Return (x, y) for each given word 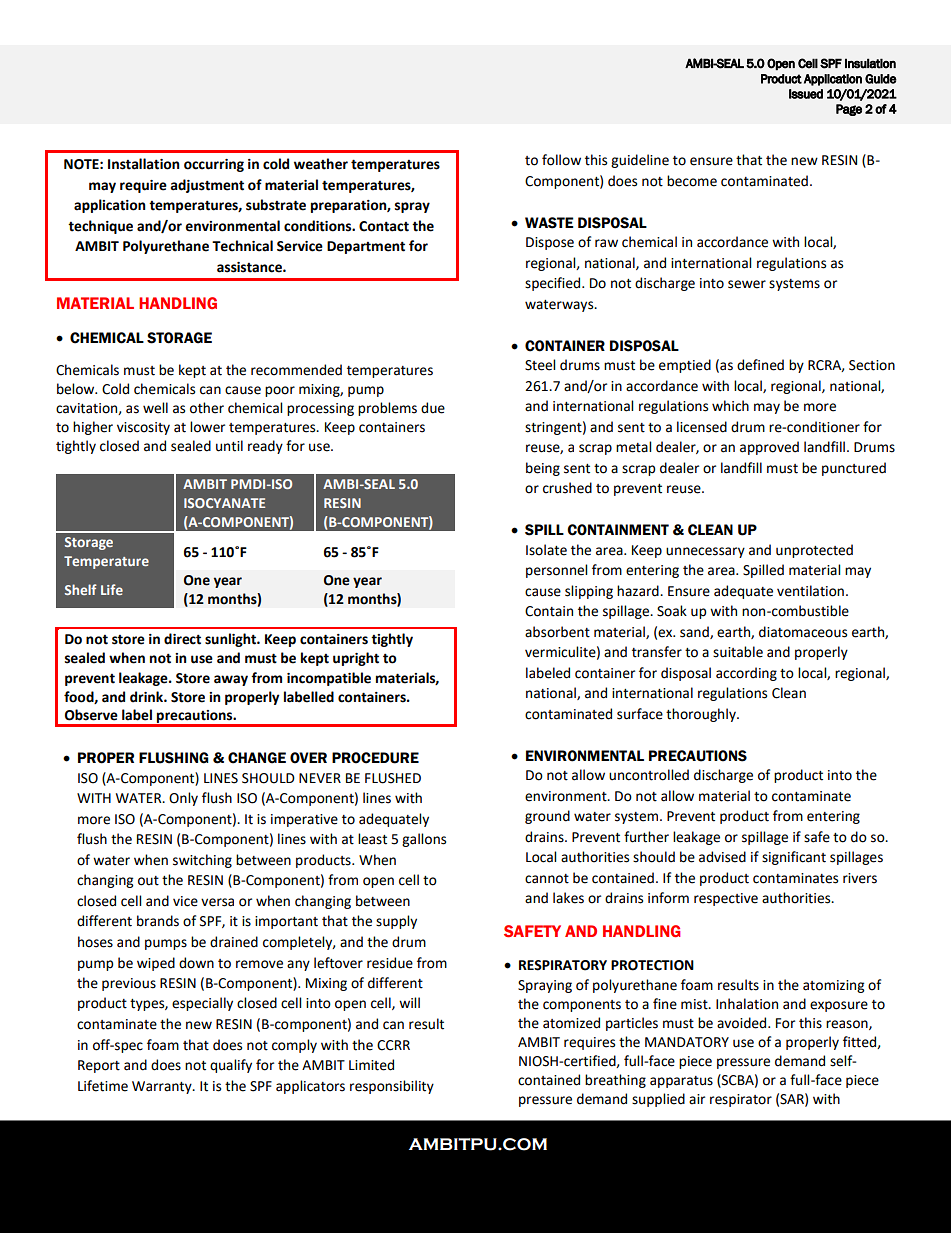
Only (183, 799)
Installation (143, 164)
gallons (424, 840)
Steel (540, 365)
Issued (806, 94)
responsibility (392, 1087)
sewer (747, 284)
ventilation (810, 591)
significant (794, 858)
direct (182, 639)
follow (561, 160)
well (155, 408)
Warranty (163, 1087)
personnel (556, 571)
